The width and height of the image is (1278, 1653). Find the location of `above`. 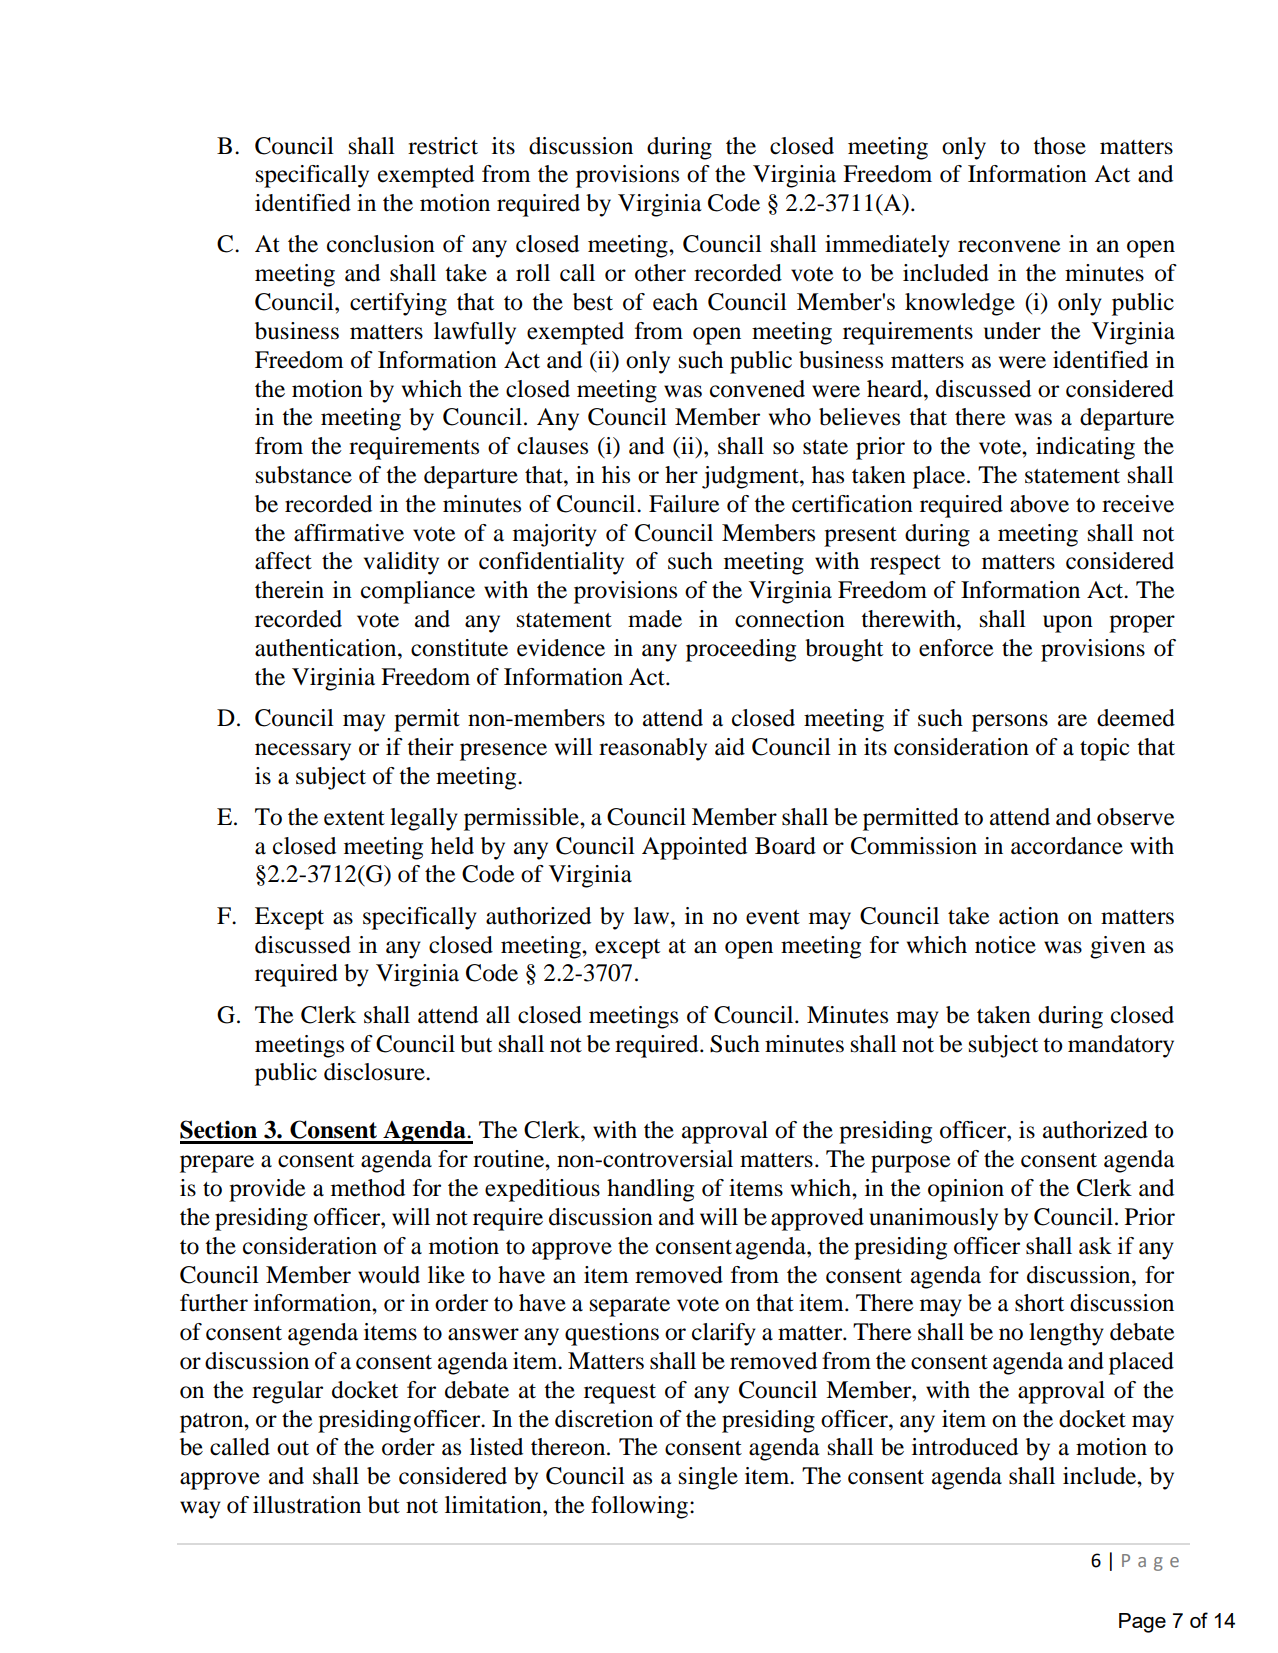

above is located at coordinates (1039, 504).
